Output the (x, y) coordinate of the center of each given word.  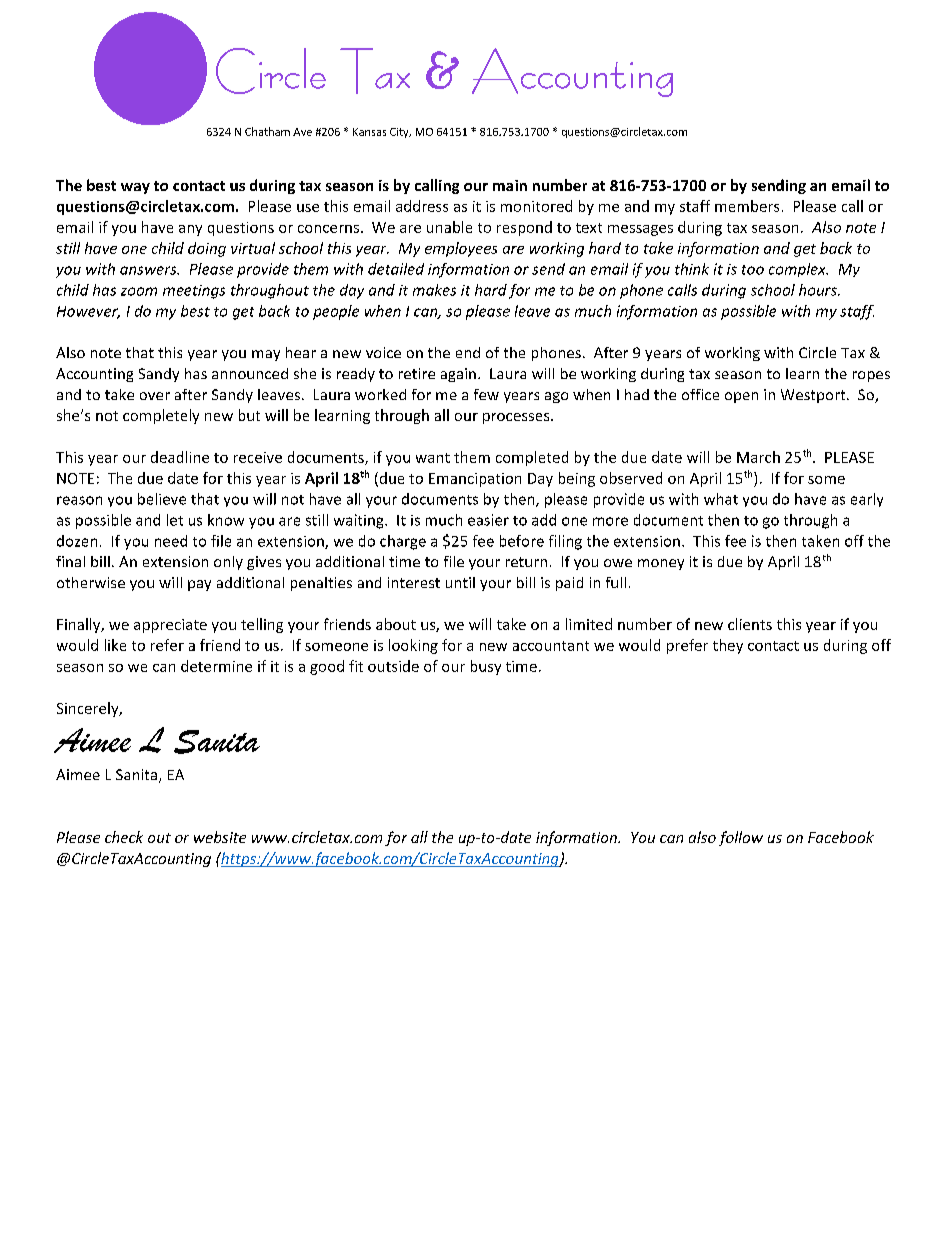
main (510, 185)
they (728, 646)
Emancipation (475, 480)
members (747, 206)
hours (819, 290)
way (135, 188)
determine (216, 666)
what (721, 499)
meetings (194, 292)
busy (486, 667)
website (220, 837)
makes (434, 290)
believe (162, 499)
